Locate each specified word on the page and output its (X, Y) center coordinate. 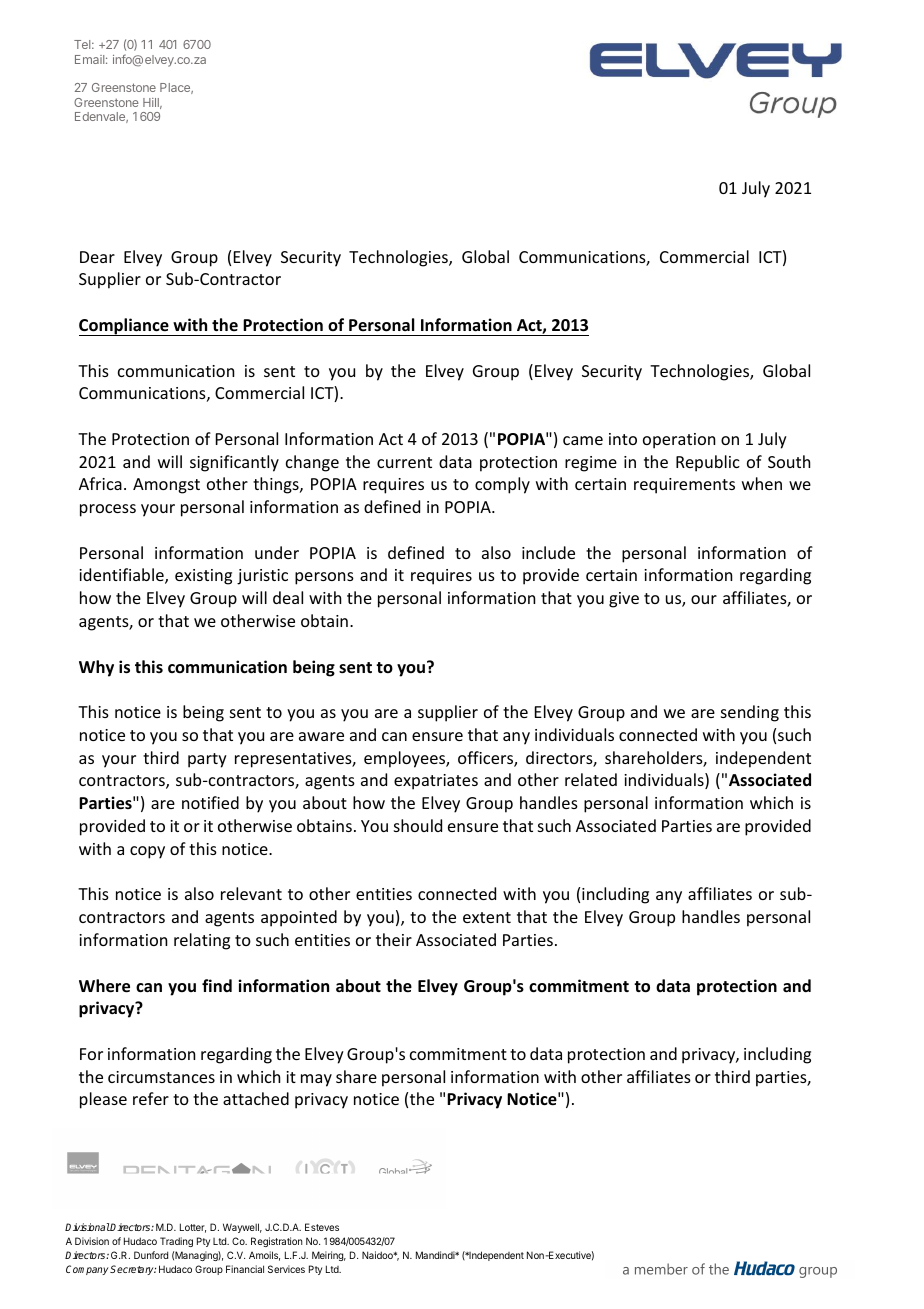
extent (487, 917)
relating (202, 941)
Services (286, 1269)
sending (750, 713)
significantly (234, 463)
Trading (176, 1242)
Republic (708, 463)
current (404, 462)
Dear (97, 257)
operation (679, 441)
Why (96, 668)
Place (176, 88)
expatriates (436, 782)
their (394, 939)
